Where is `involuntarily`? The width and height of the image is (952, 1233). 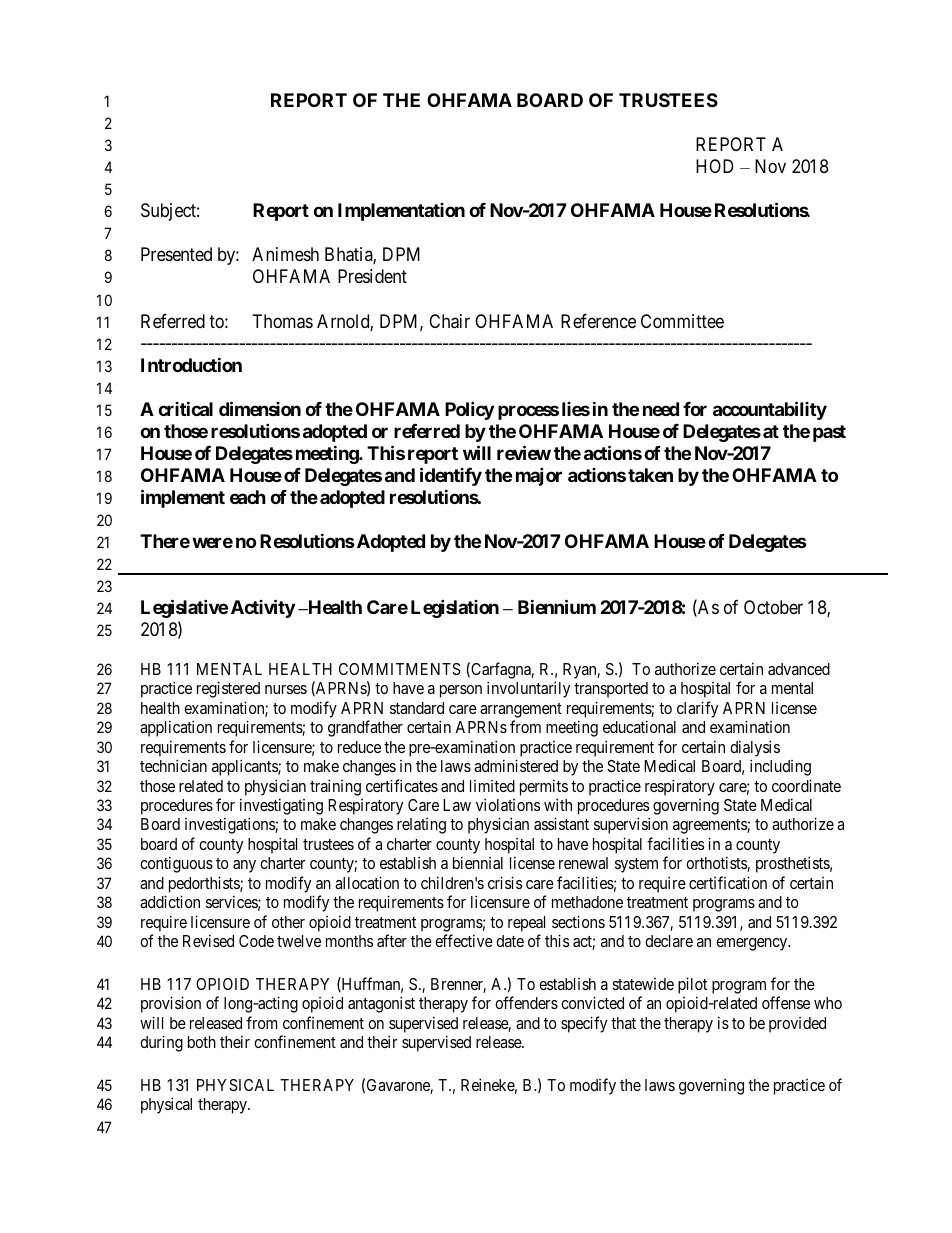
involuntarily is located at coordinates (528, 689).
